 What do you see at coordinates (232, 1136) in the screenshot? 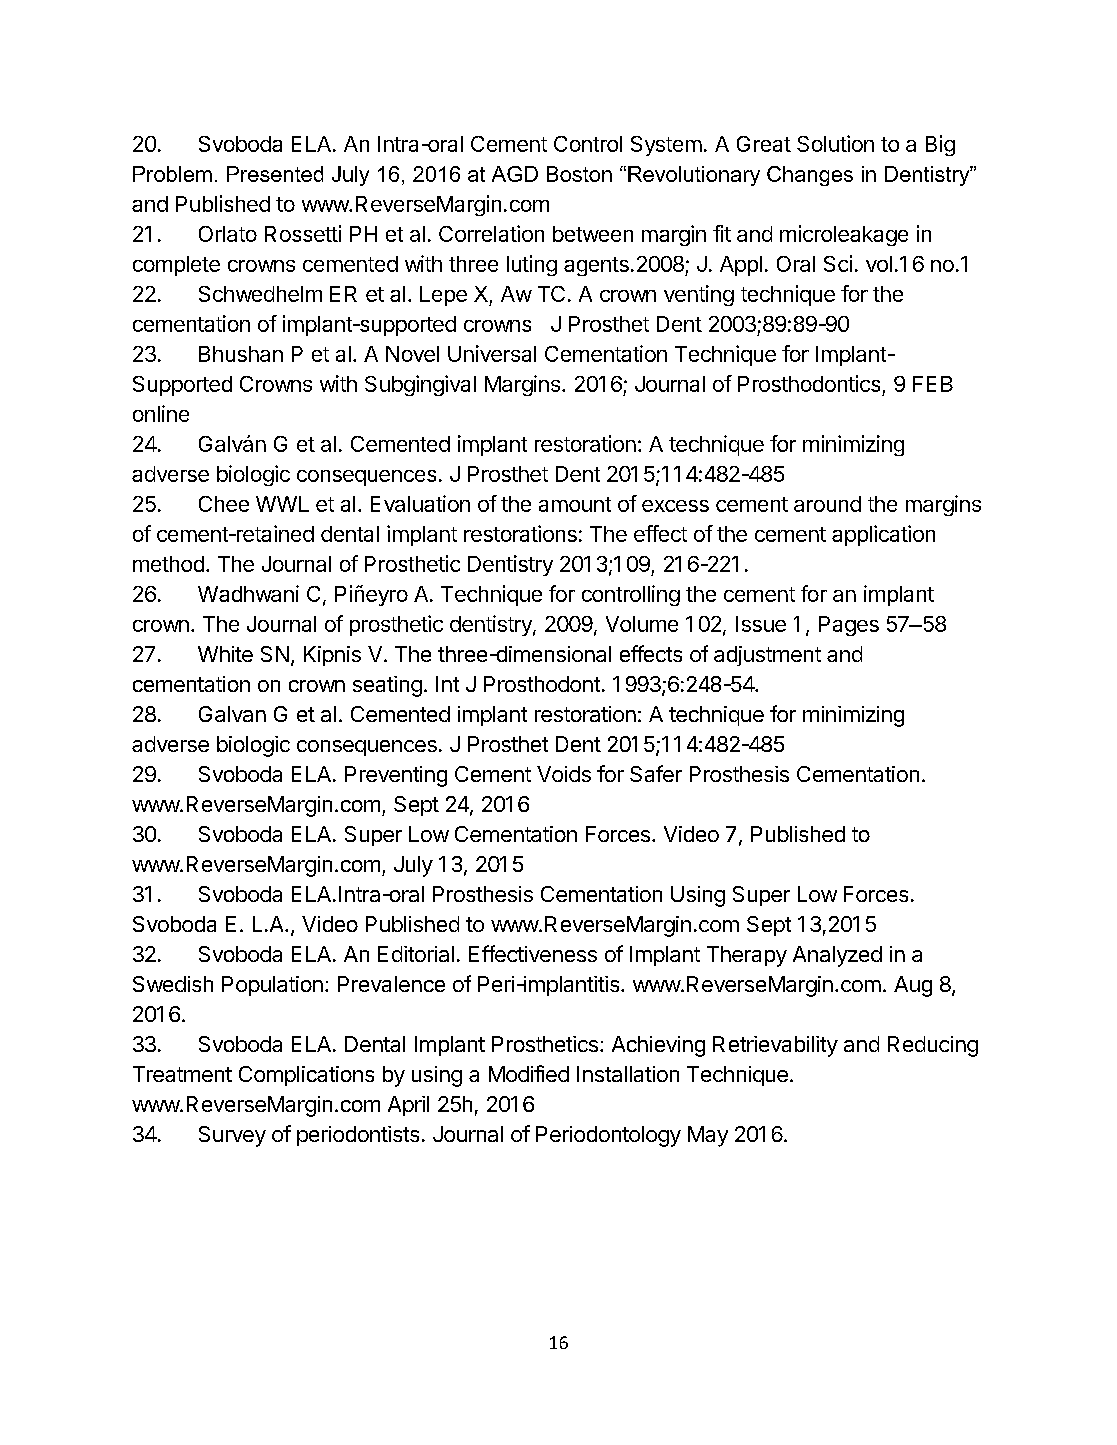
I see `Survey` at bounding box center [232, 1136].
